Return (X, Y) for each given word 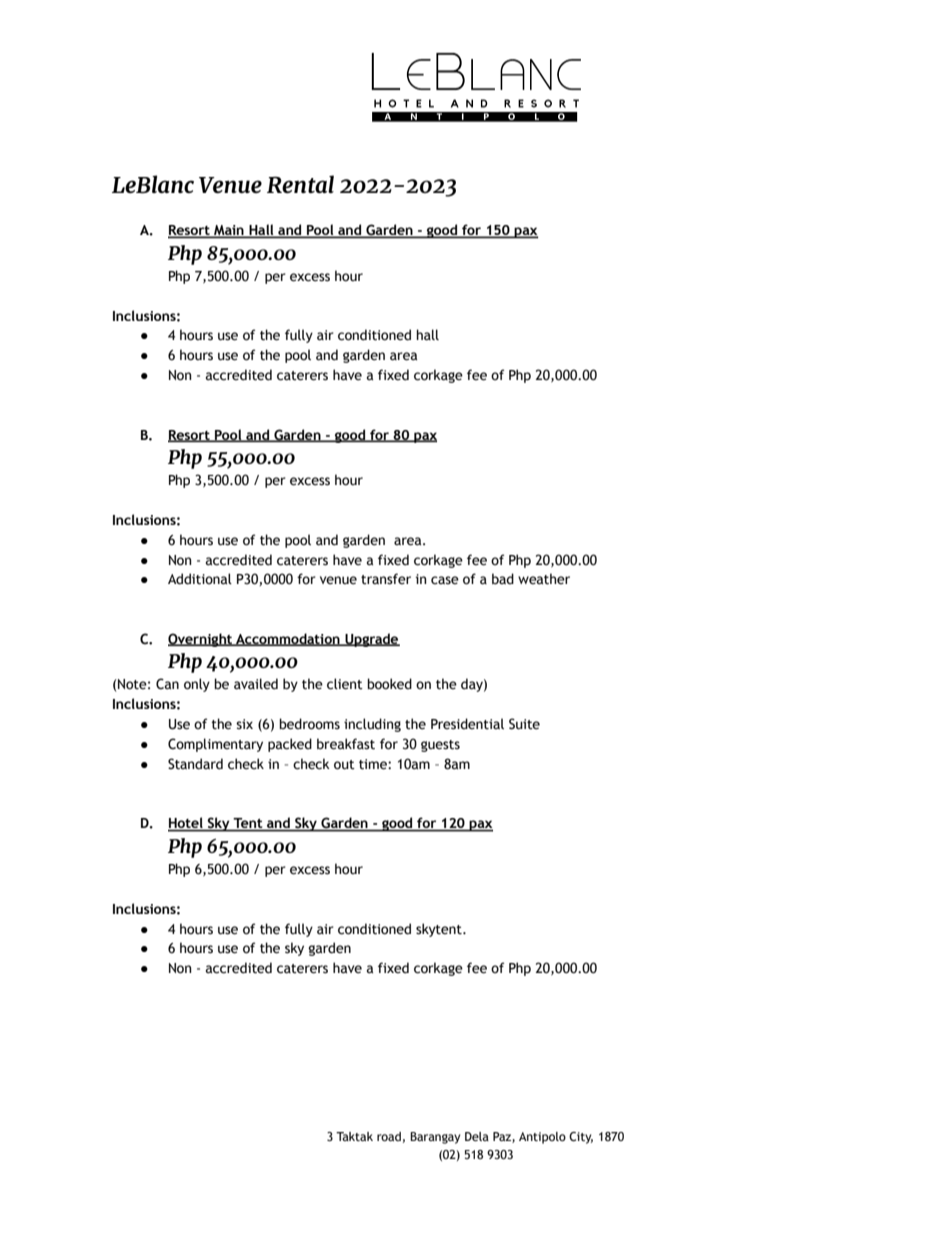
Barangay (435, 1138)
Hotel (186, 824)
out (344, 765)
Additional (200, 579)
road (389, 1136)
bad (503, 579)
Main (229, 231)
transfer (386, 579)
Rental (300, 184)
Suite (524, 724)
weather (544, 579)
